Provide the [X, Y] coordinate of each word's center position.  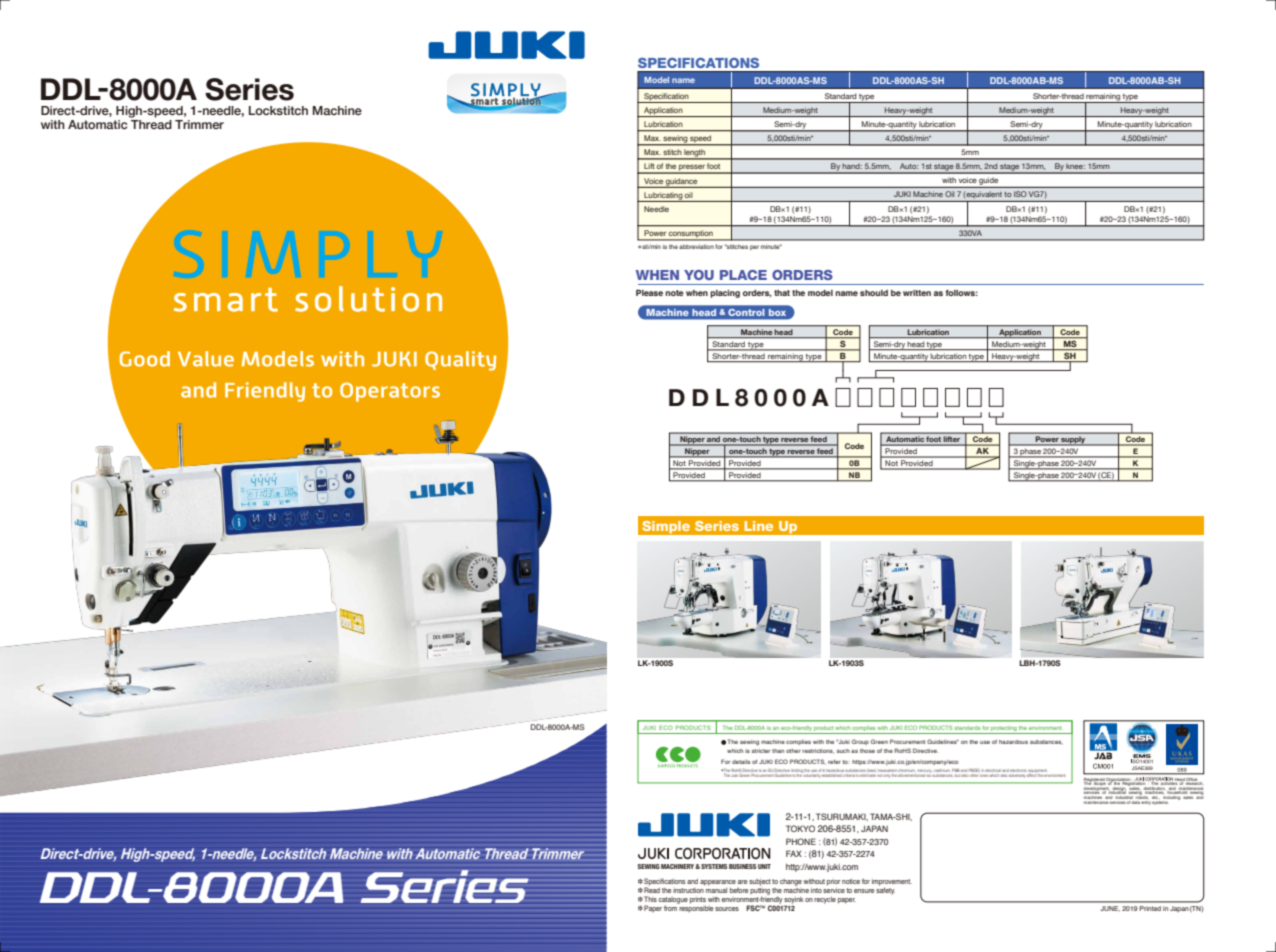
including [1171, 796]
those [867, 751]
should [874, 293]
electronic [1018, 770]
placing [725, 294]
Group [860, 742]
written [917, 293]
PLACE [743, 275]
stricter [761, 751]
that [782, 293]
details [741, 762]
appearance [718, 883]
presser [692, 168]
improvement [892, 883]
